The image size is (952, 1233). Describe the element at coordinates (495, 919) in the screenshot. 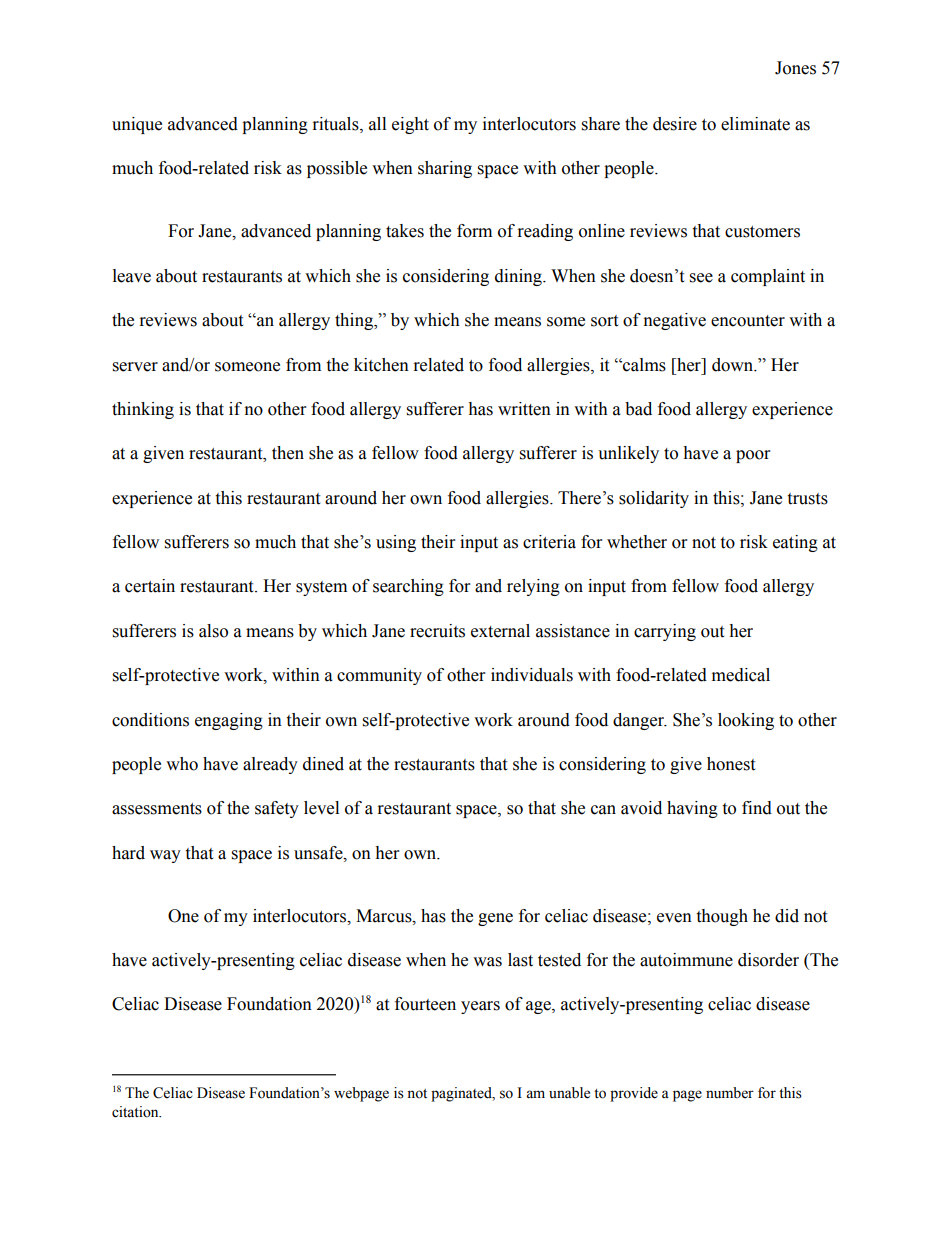

I see `gene` at that location.
